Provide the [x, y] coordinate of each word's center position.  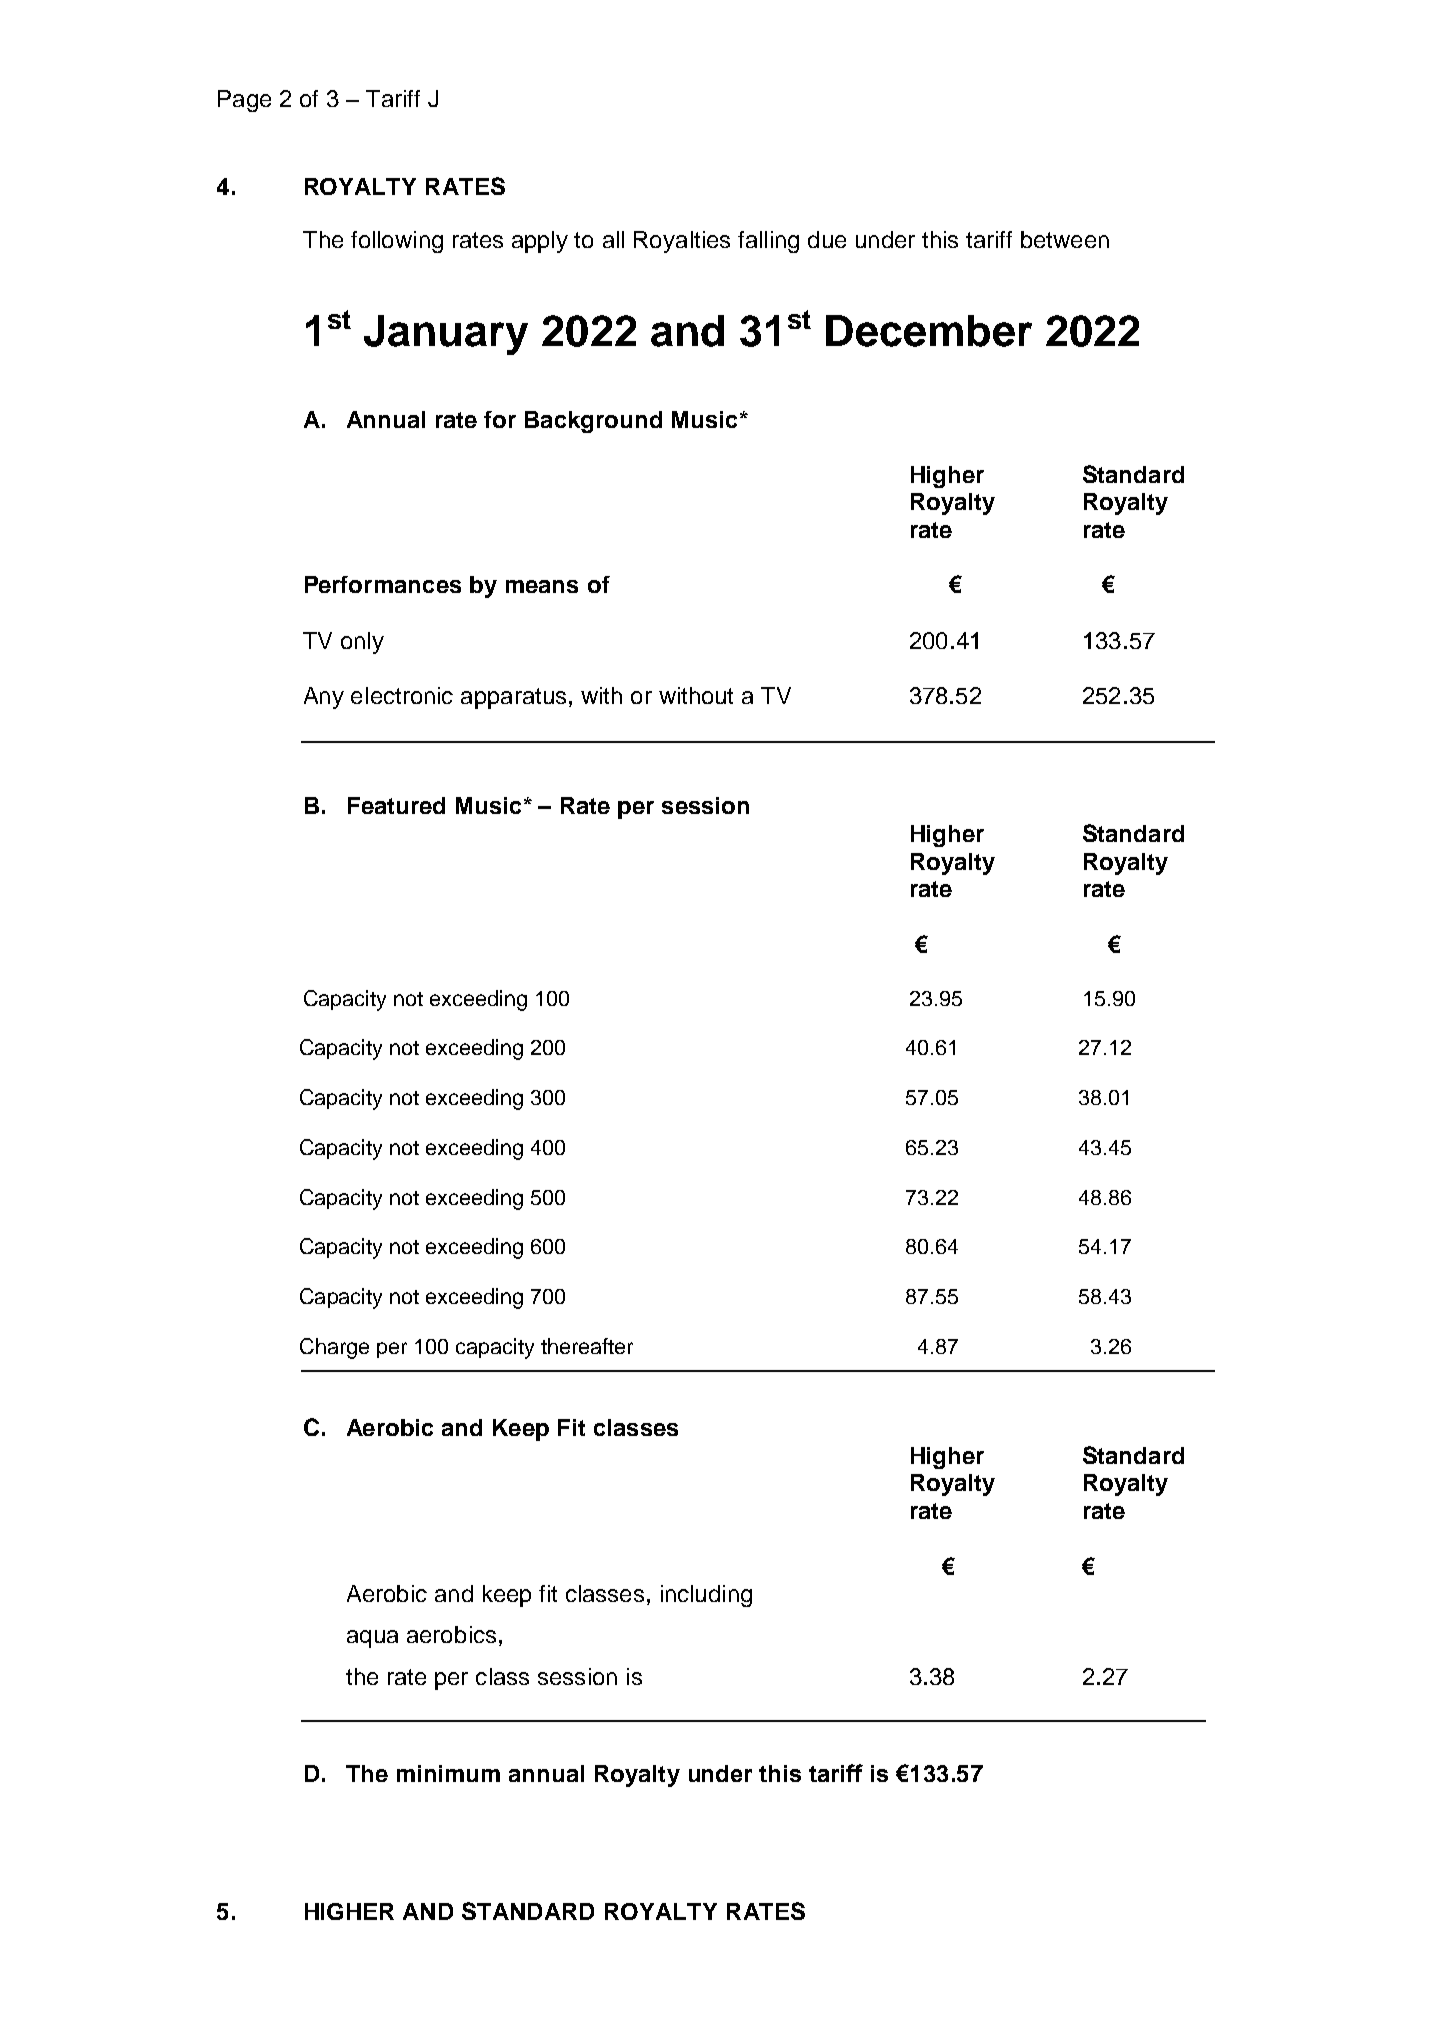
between [1065, 239]
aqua [372, 1639]
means [542, 586]
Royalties [682, 242]
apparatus [513, 698]
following [397, 242]
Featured [396, 805]
